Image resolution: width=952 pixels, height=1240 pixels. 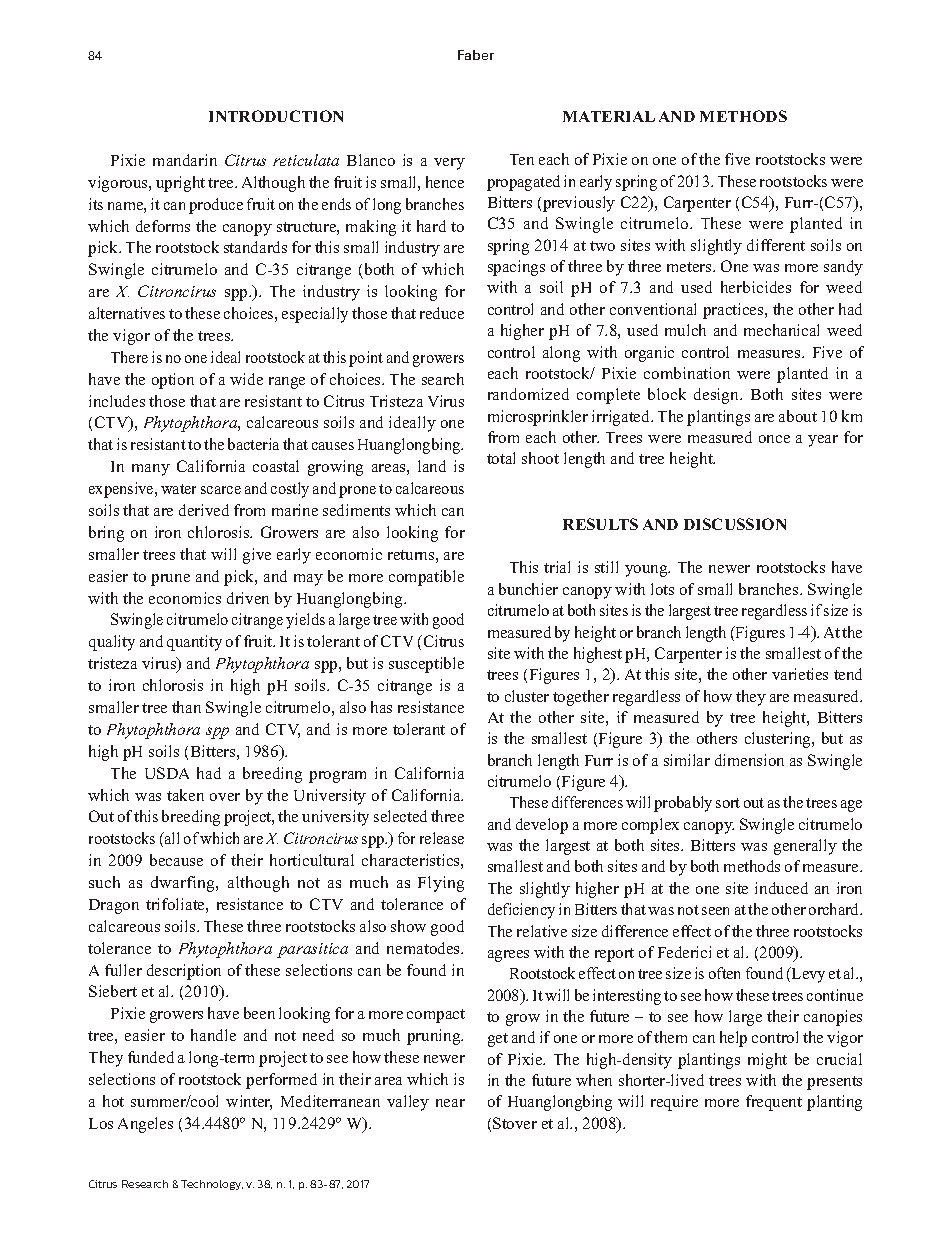 What do you see at coordinates (728, 803) in the screenshot?
I see `sort` at bounding box center [728, 803].
